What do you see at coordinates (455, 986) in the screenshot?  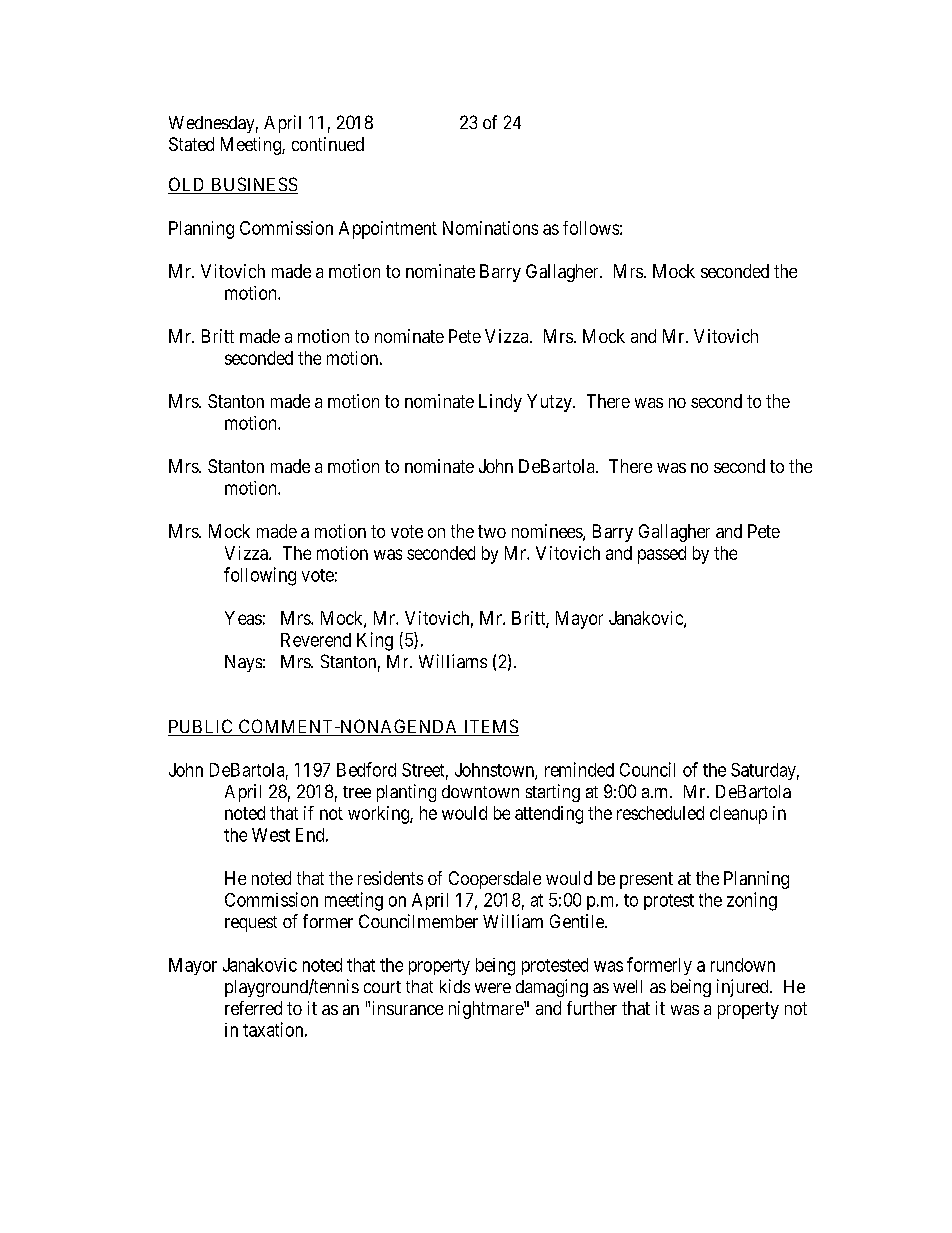 I see `kids` at bounding box center [455, 986].
